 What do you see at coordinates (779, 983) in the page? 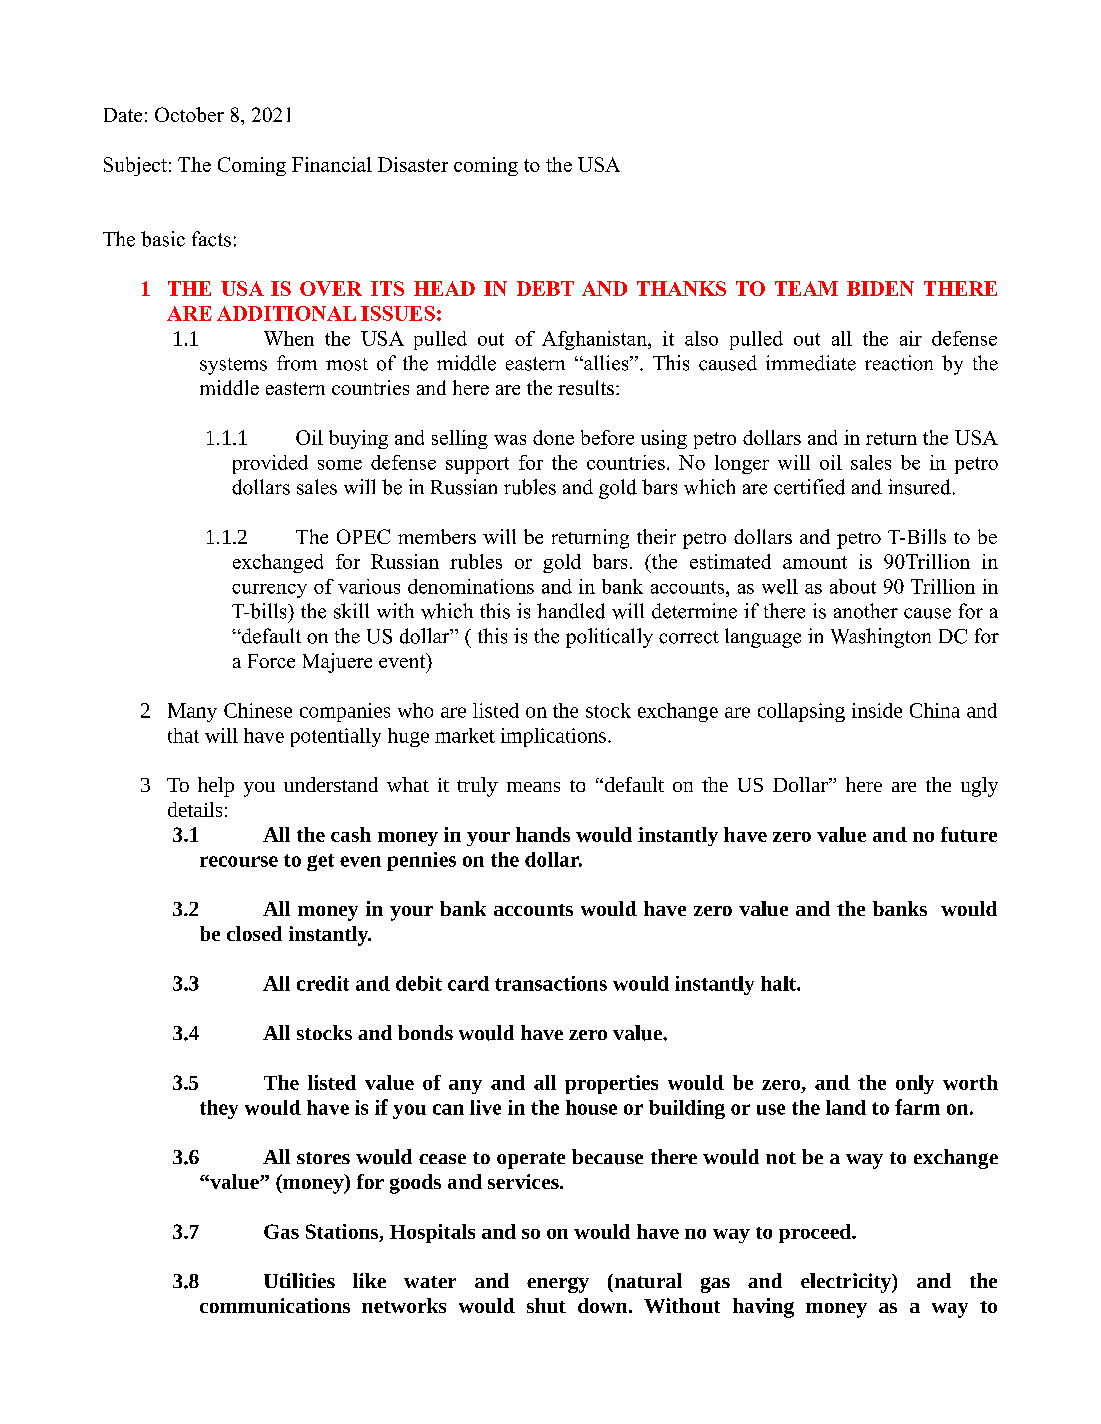
I see `halt` at bounding box center [779, 983].
